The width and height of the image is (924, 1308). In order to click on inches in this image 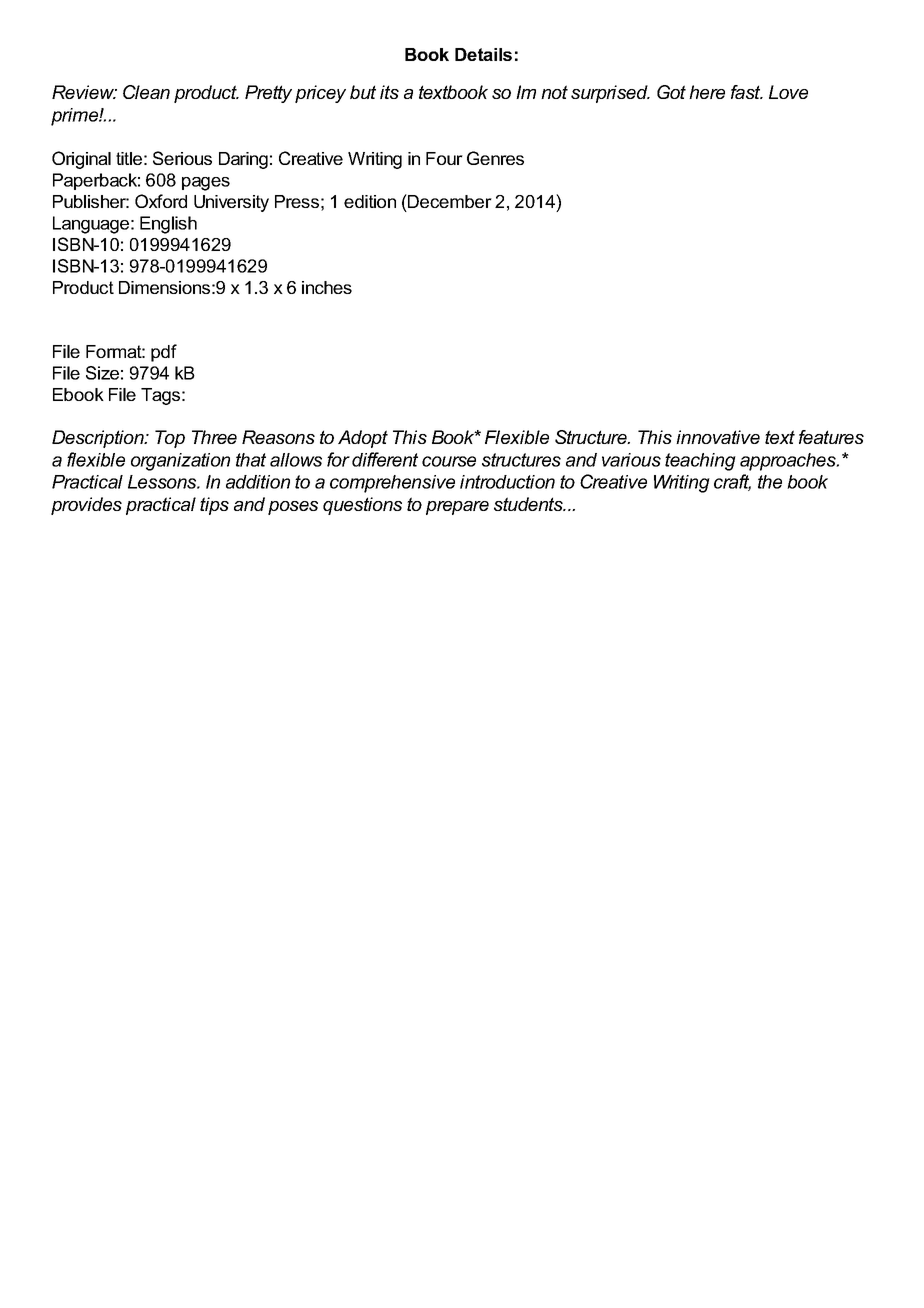, I will do `click(327, 287)`.
